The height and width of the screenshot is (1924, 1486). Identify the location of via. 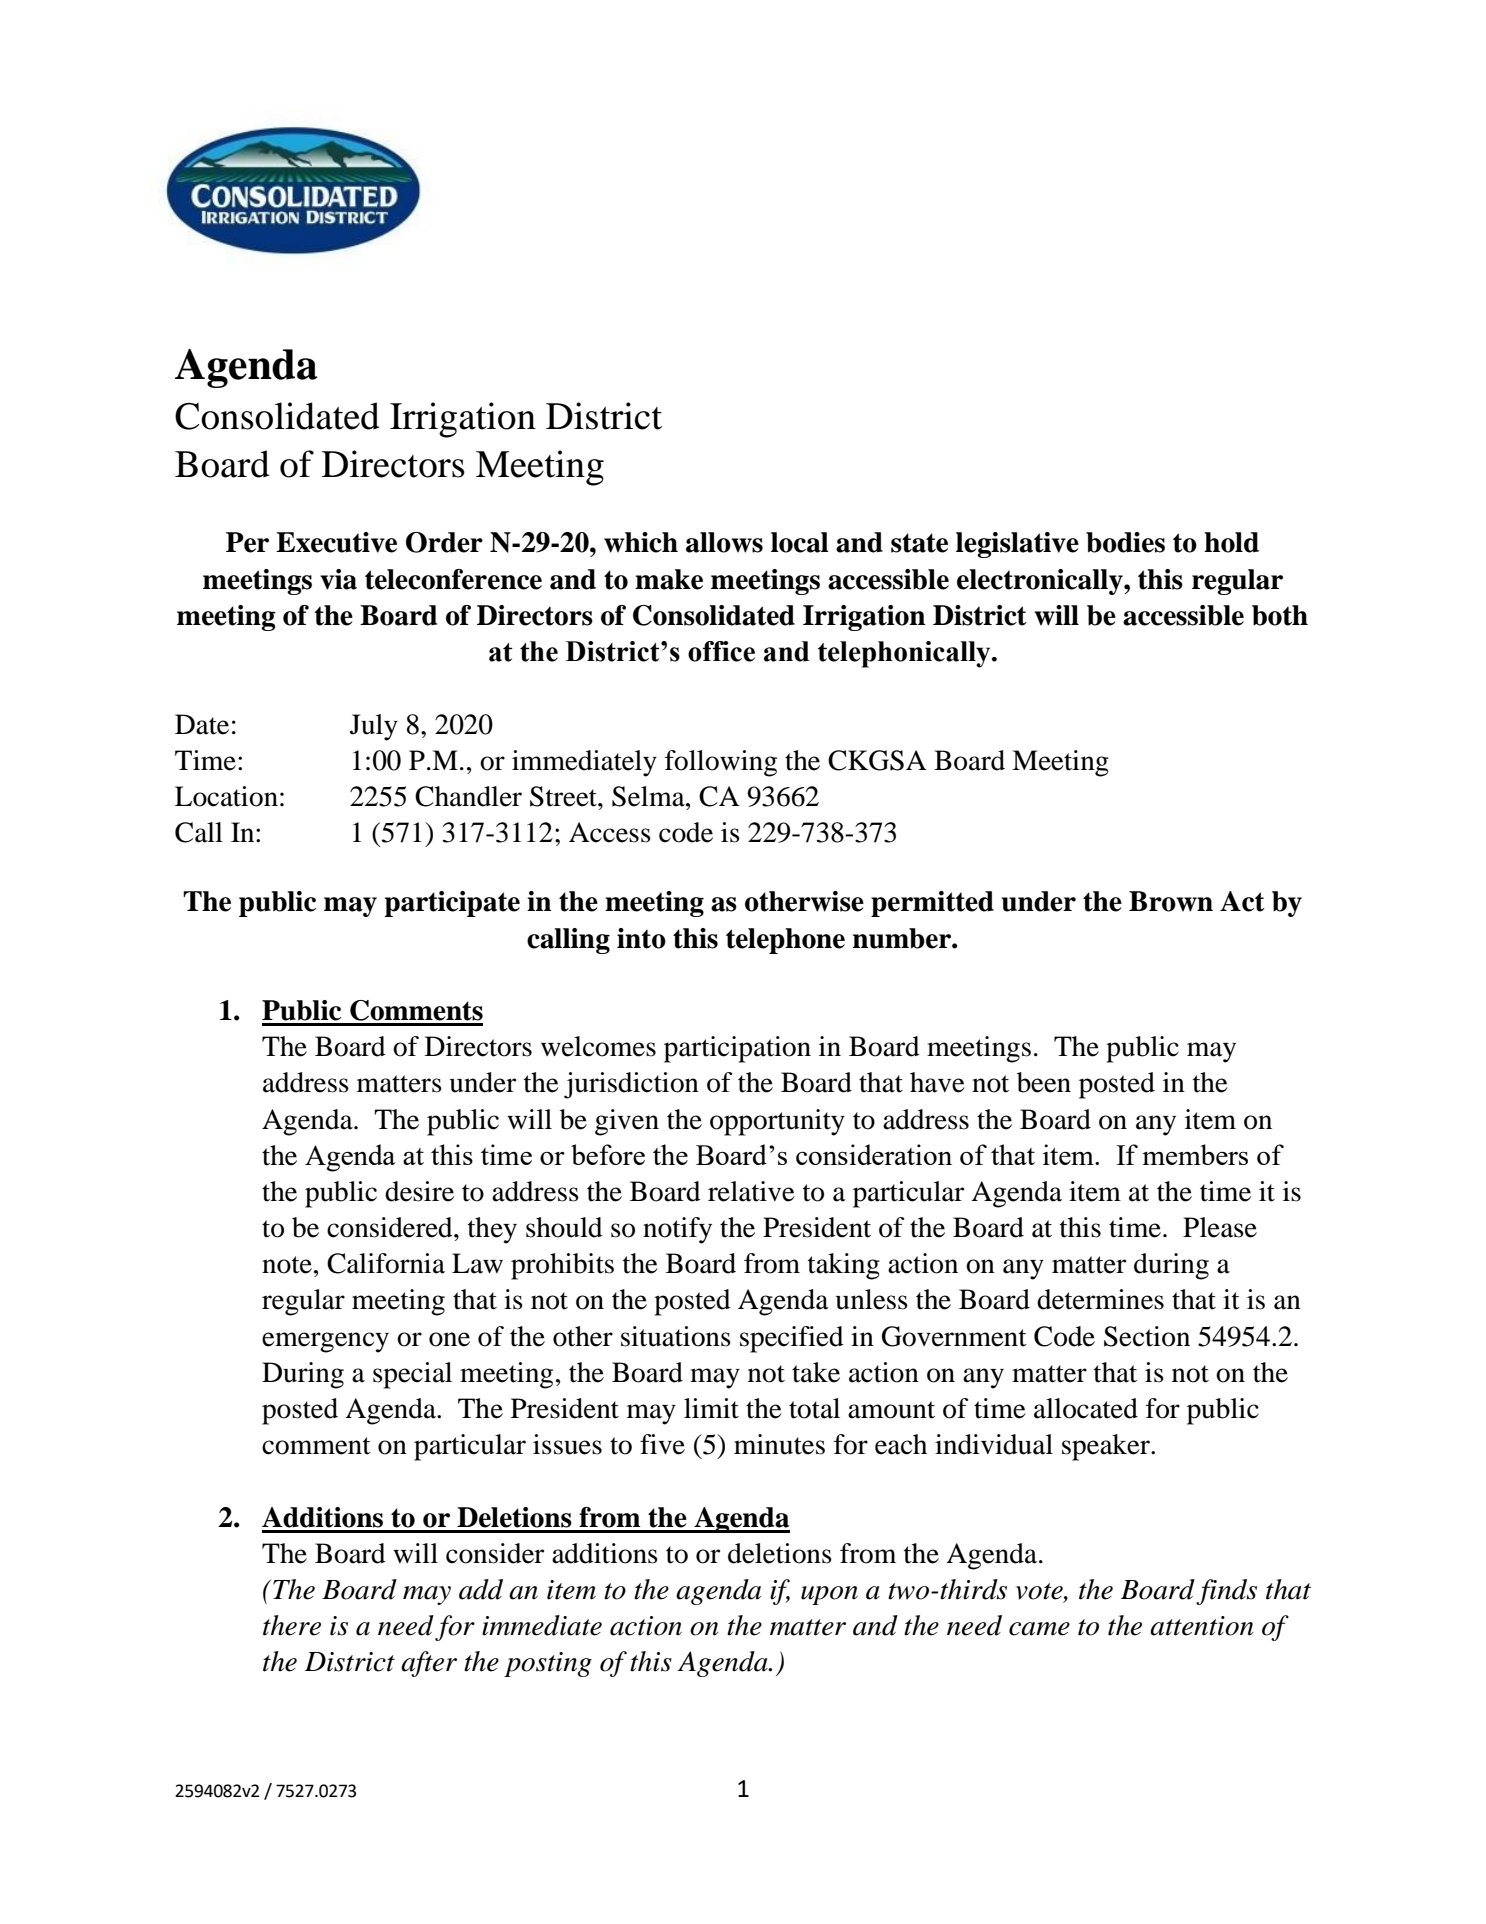
(338, 579).
